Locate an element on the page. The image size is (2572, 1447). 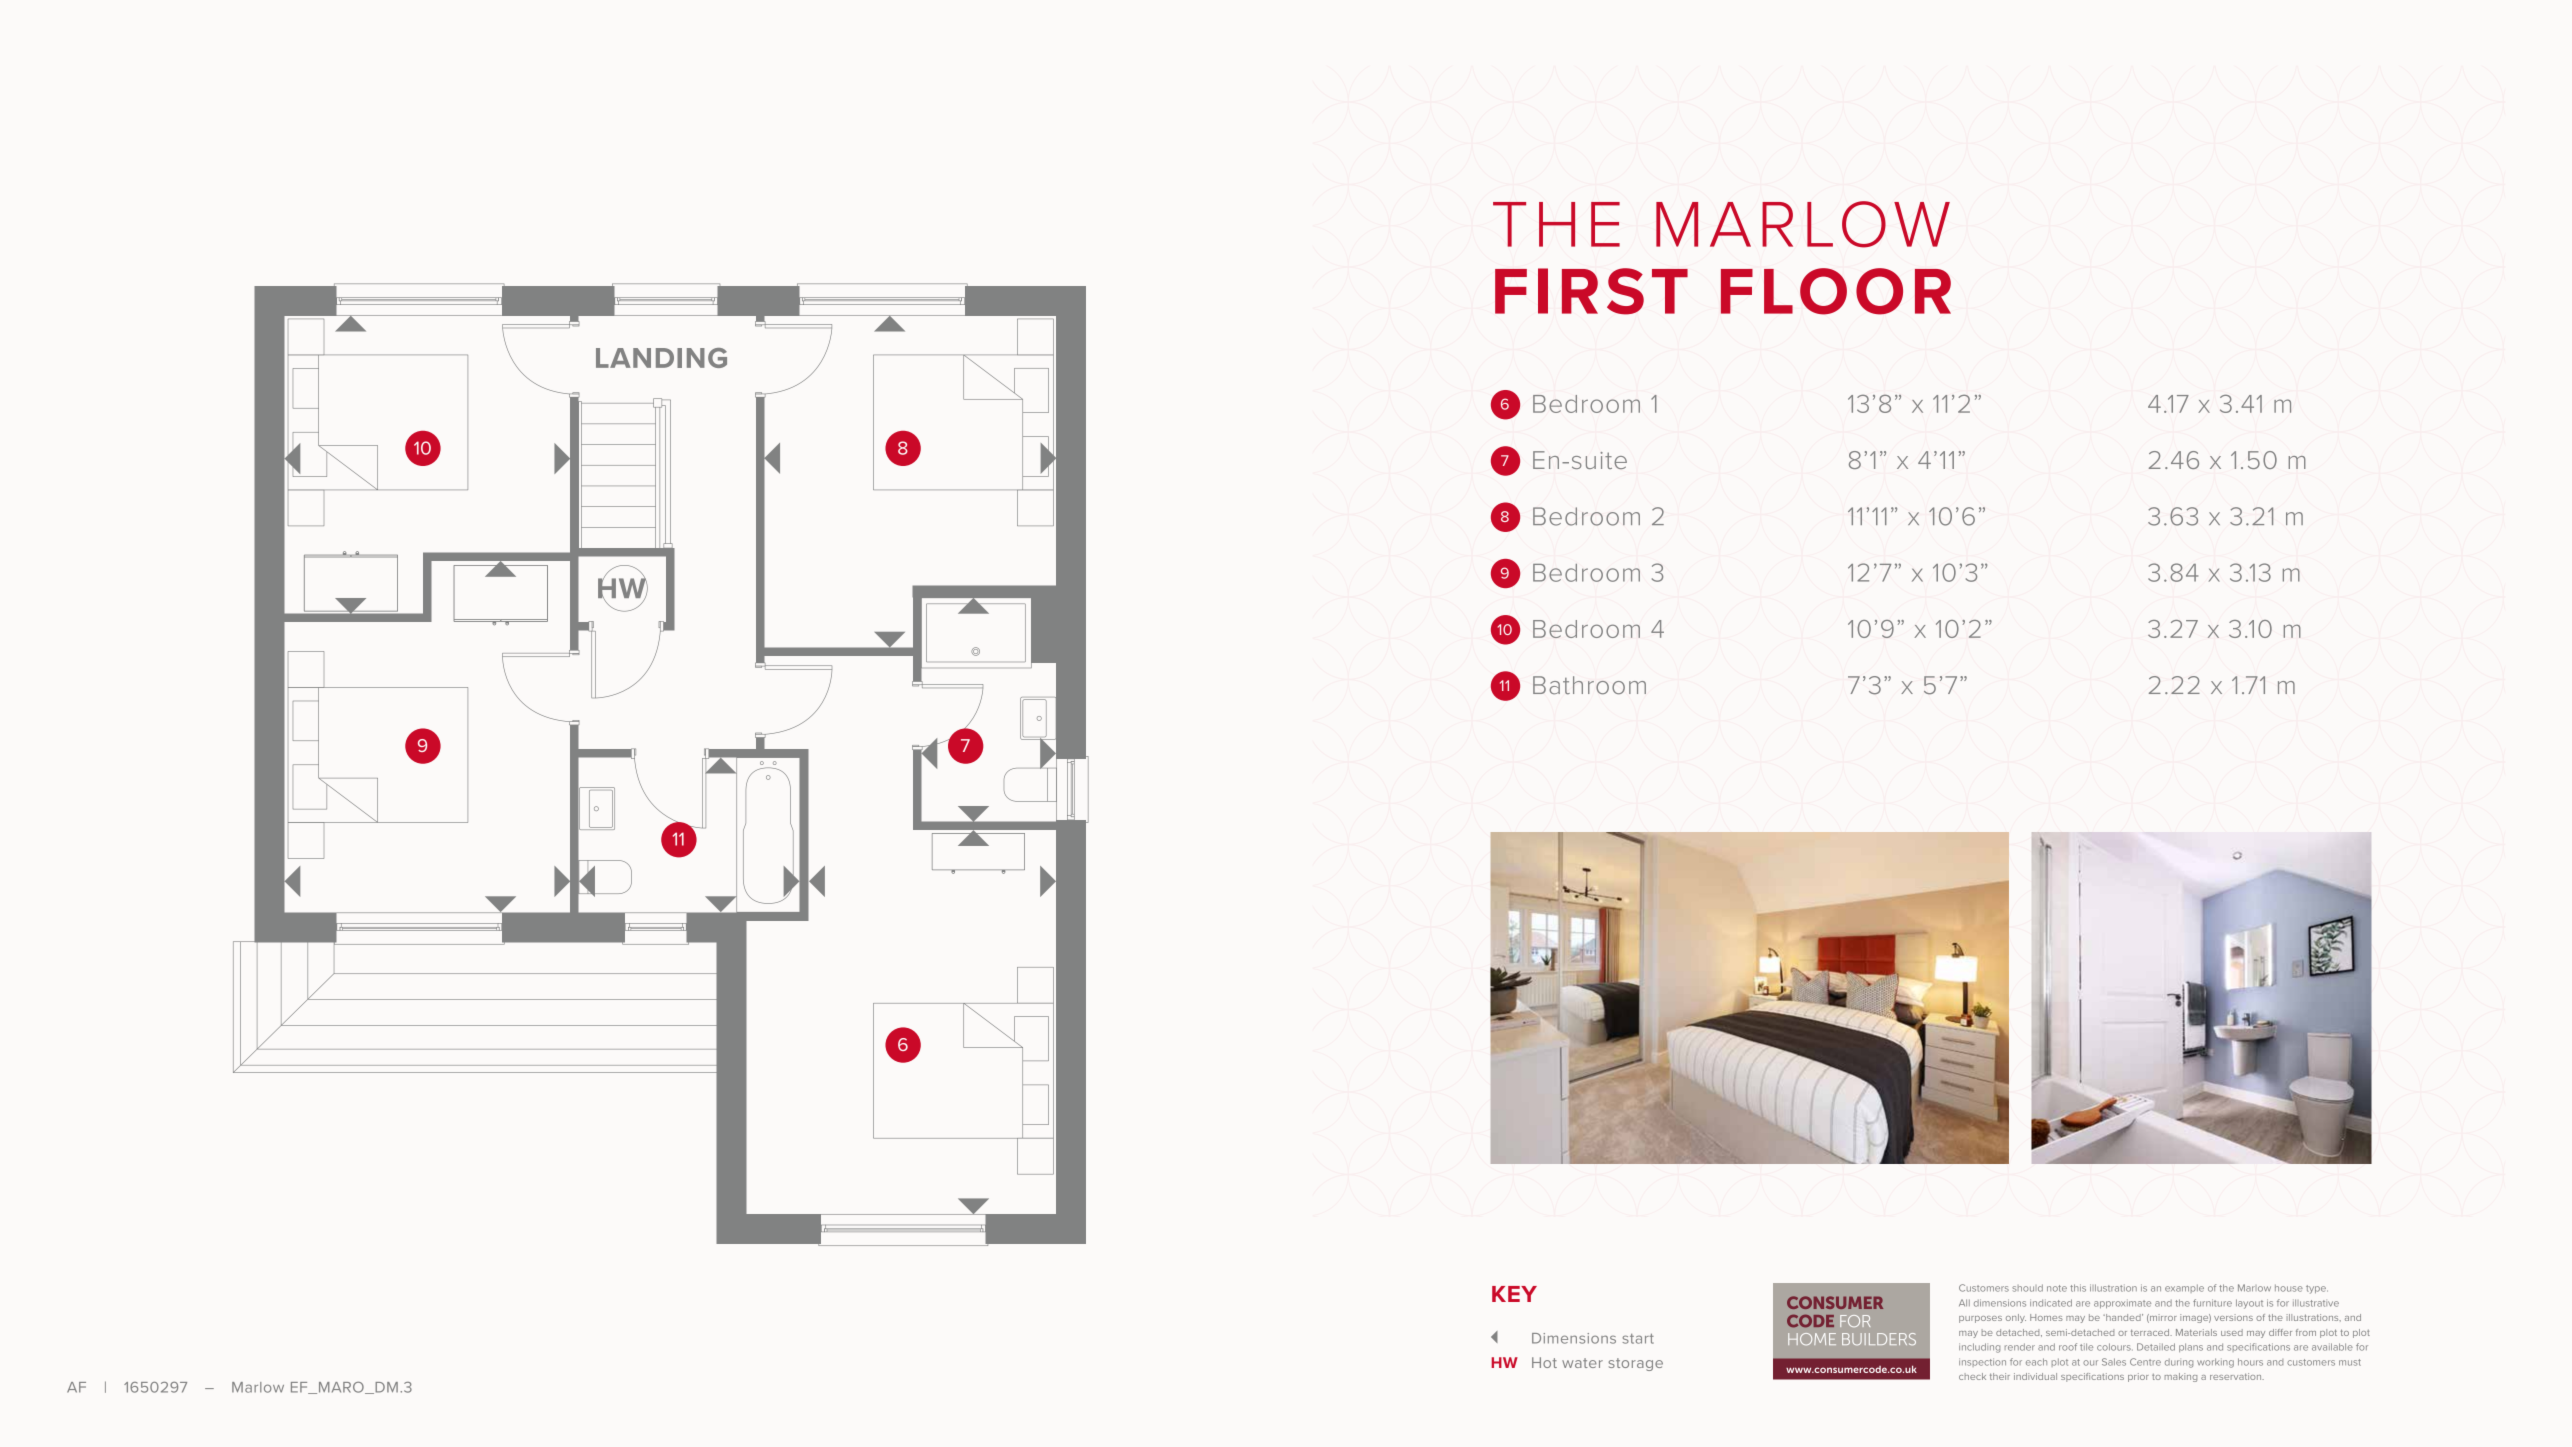
Bathroom is located at coordinates (1589, 685).
